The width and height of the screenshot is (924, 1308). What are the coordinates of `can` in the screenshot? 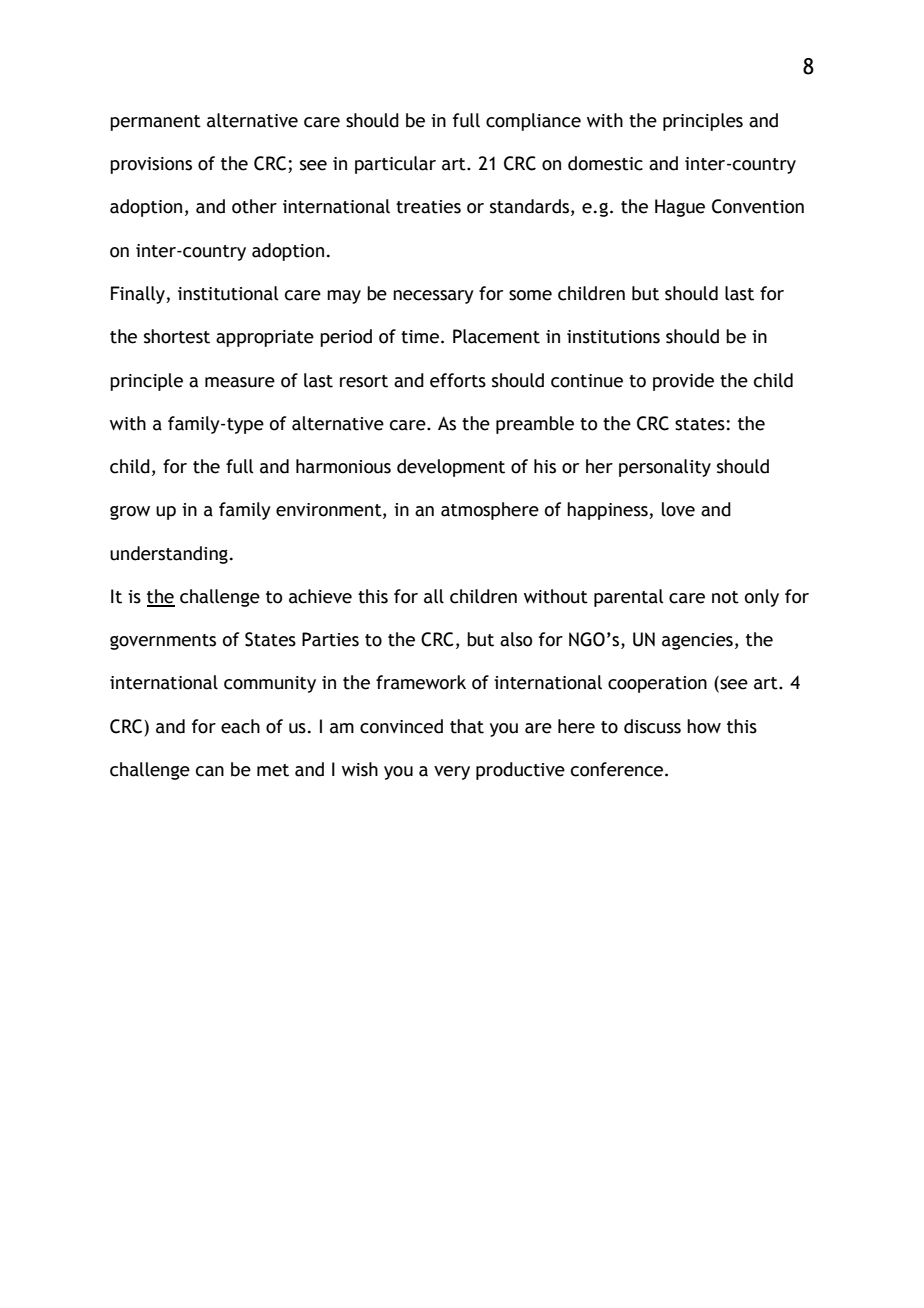 It's located at (210, 771).
